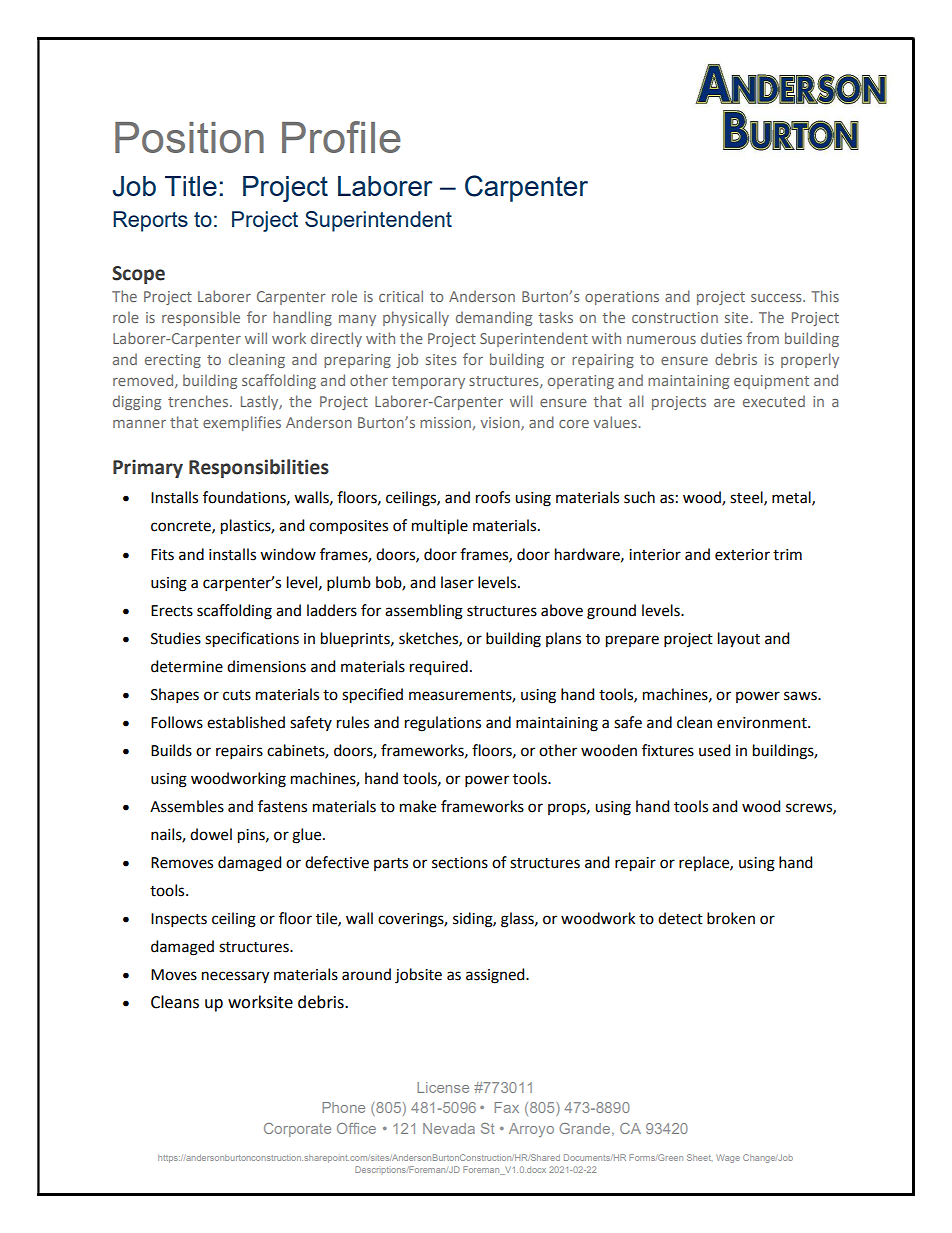  I want to click on Title, so click(191, 186).
